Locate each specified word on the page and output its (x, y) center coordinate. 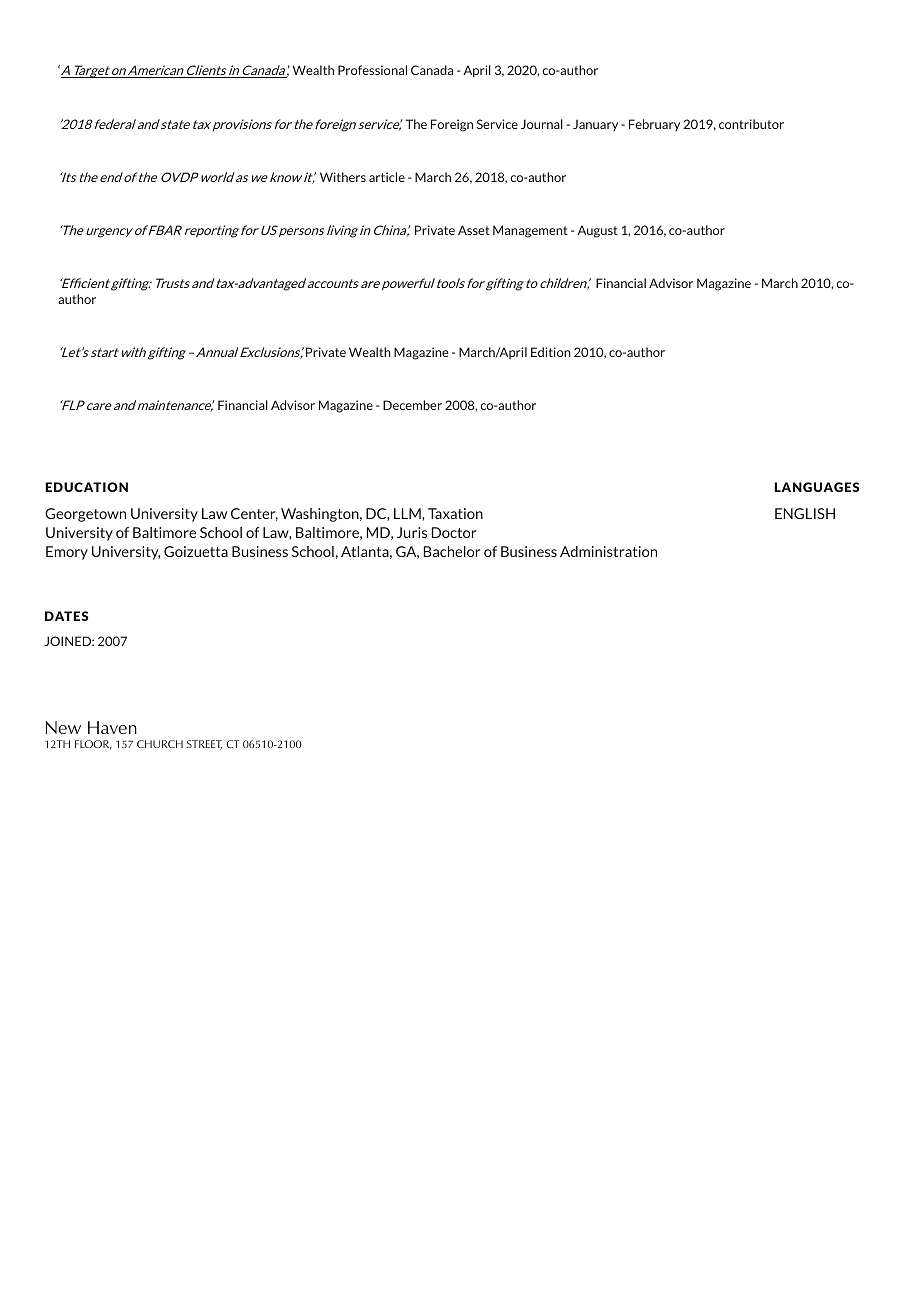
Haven (112, 727)
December (412, 405)
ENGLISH (805, 513)
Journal (542, 124)
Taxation (455, 513)
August (597, 231)
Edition (551, 352)
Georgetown (85, 515)
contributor (751, 124)
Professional (372, 70)
